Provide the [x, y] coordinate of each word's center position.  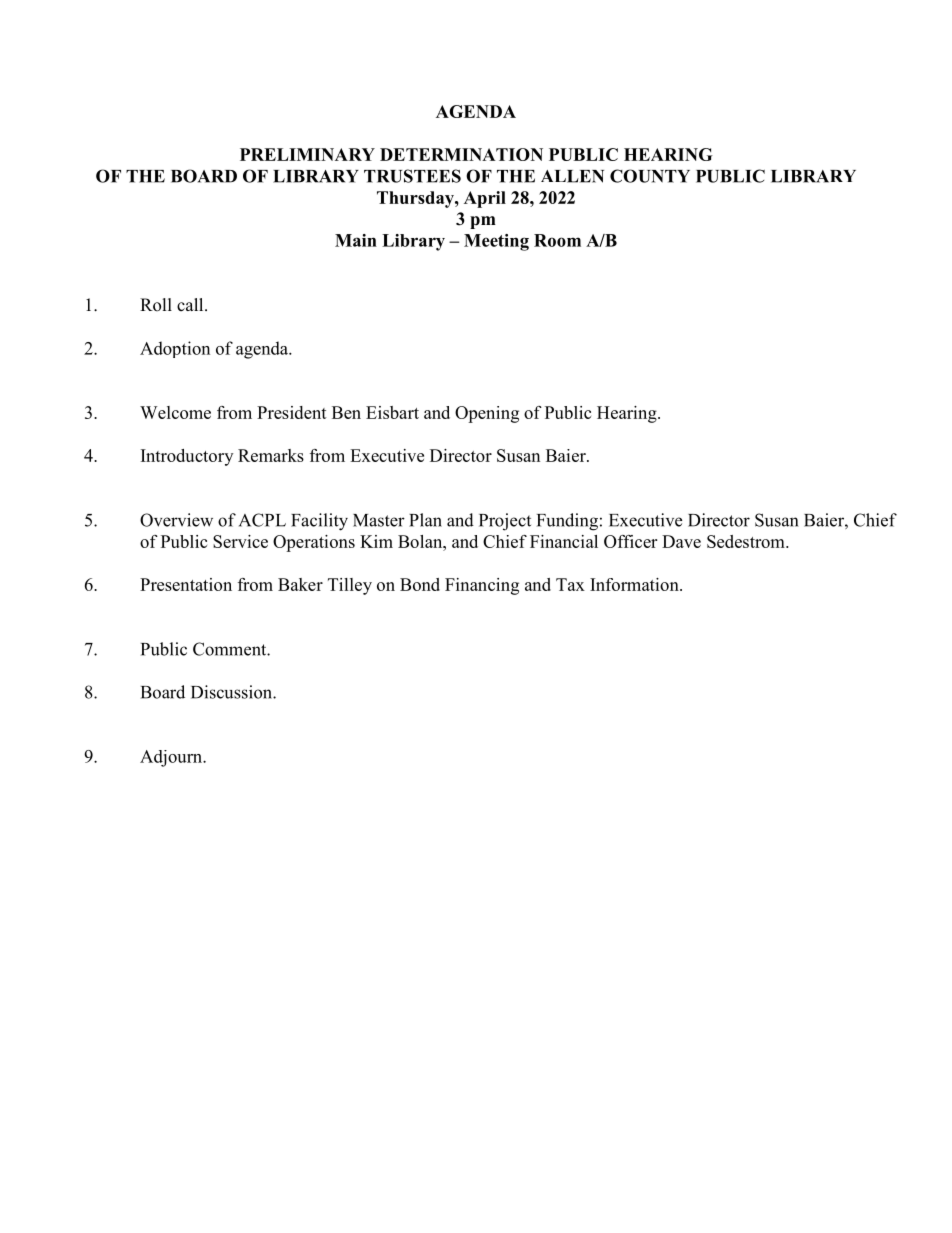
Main [356, 240]
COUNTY [650, 176]
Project [505, 522]
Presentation [186, 584]
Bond [420, 584]
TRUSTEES [412, 176]
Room [557, 240]
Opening [487, 414]
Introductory [187, 457]
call [191, 304]
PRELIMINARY [307, 154]
